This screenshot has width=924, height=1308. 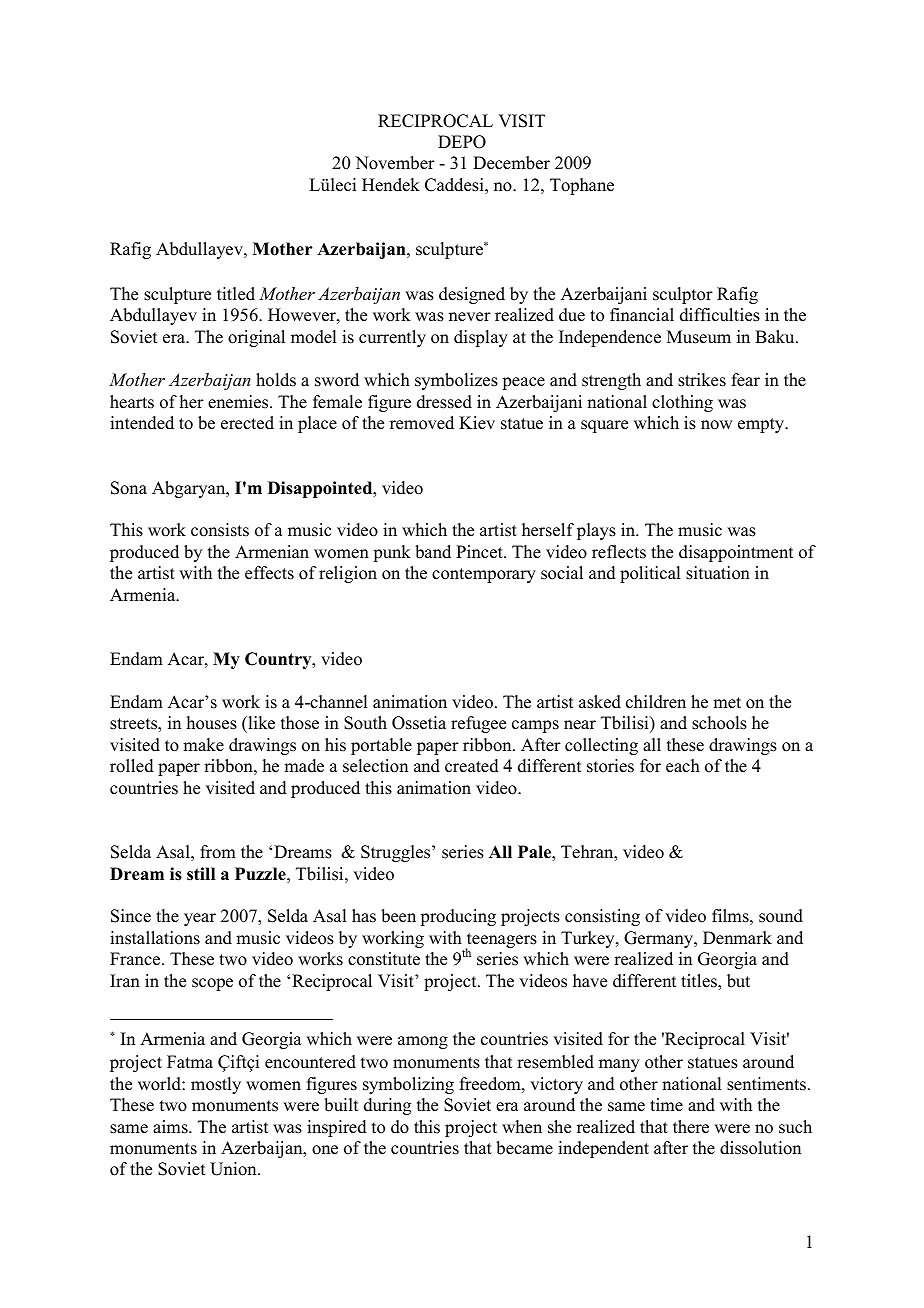 What do you see at coordinates (236, 294) in the screenshot?
I see `titled` at bounding box center [236, 294].
